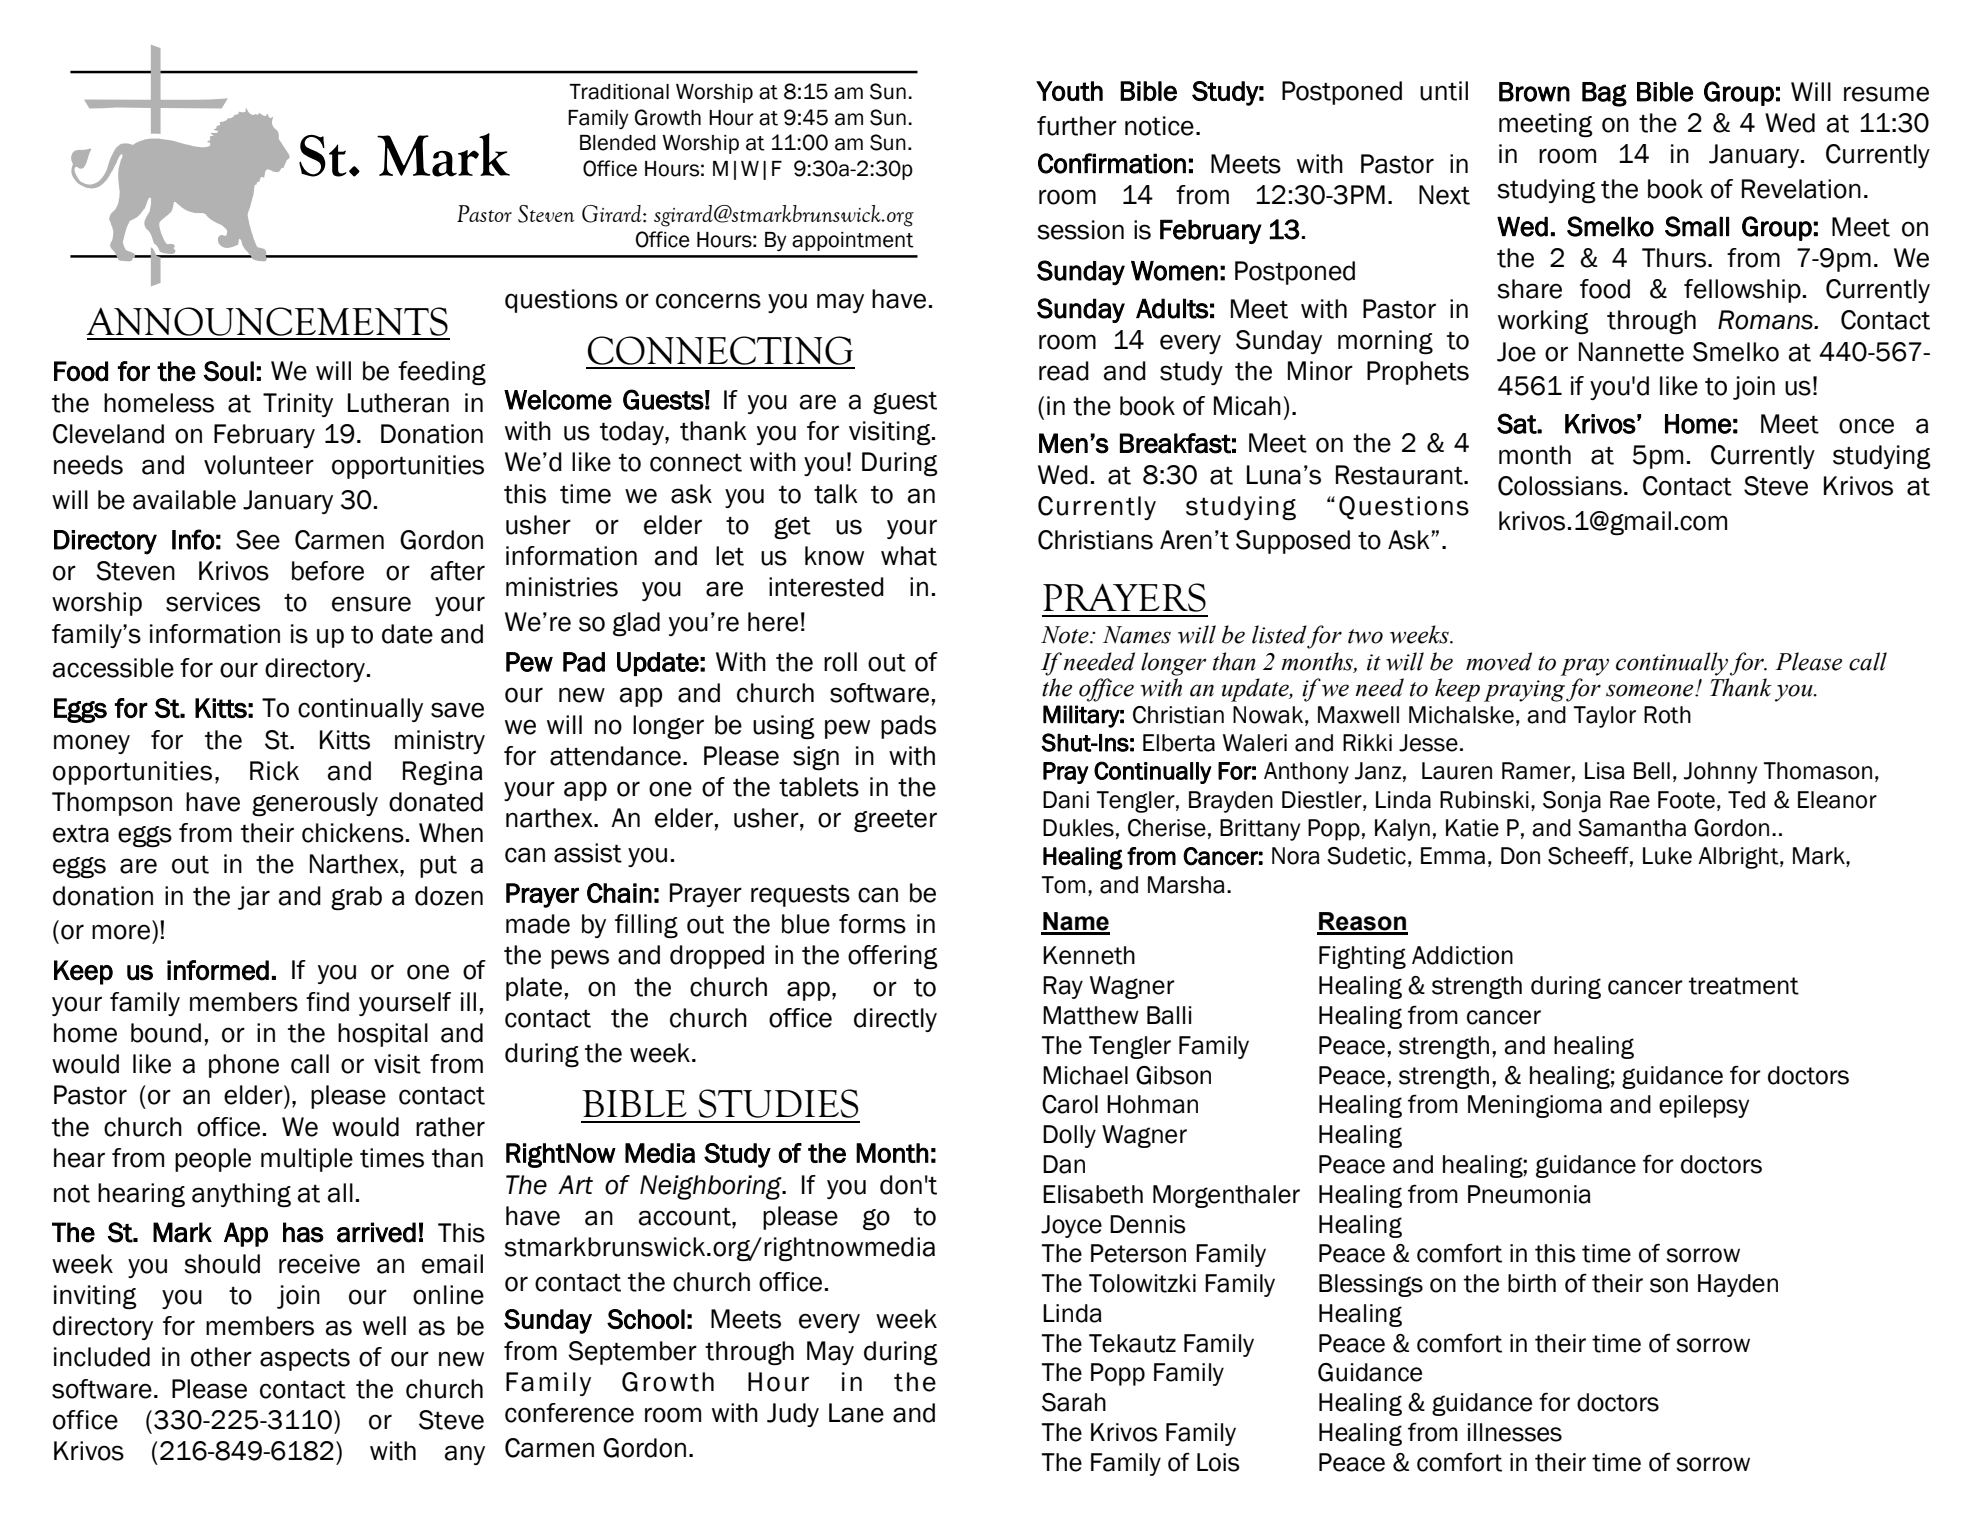  What do you see at coordinates (836, 494) in the document?
I see `talk` at bounding box center [836, 494].
